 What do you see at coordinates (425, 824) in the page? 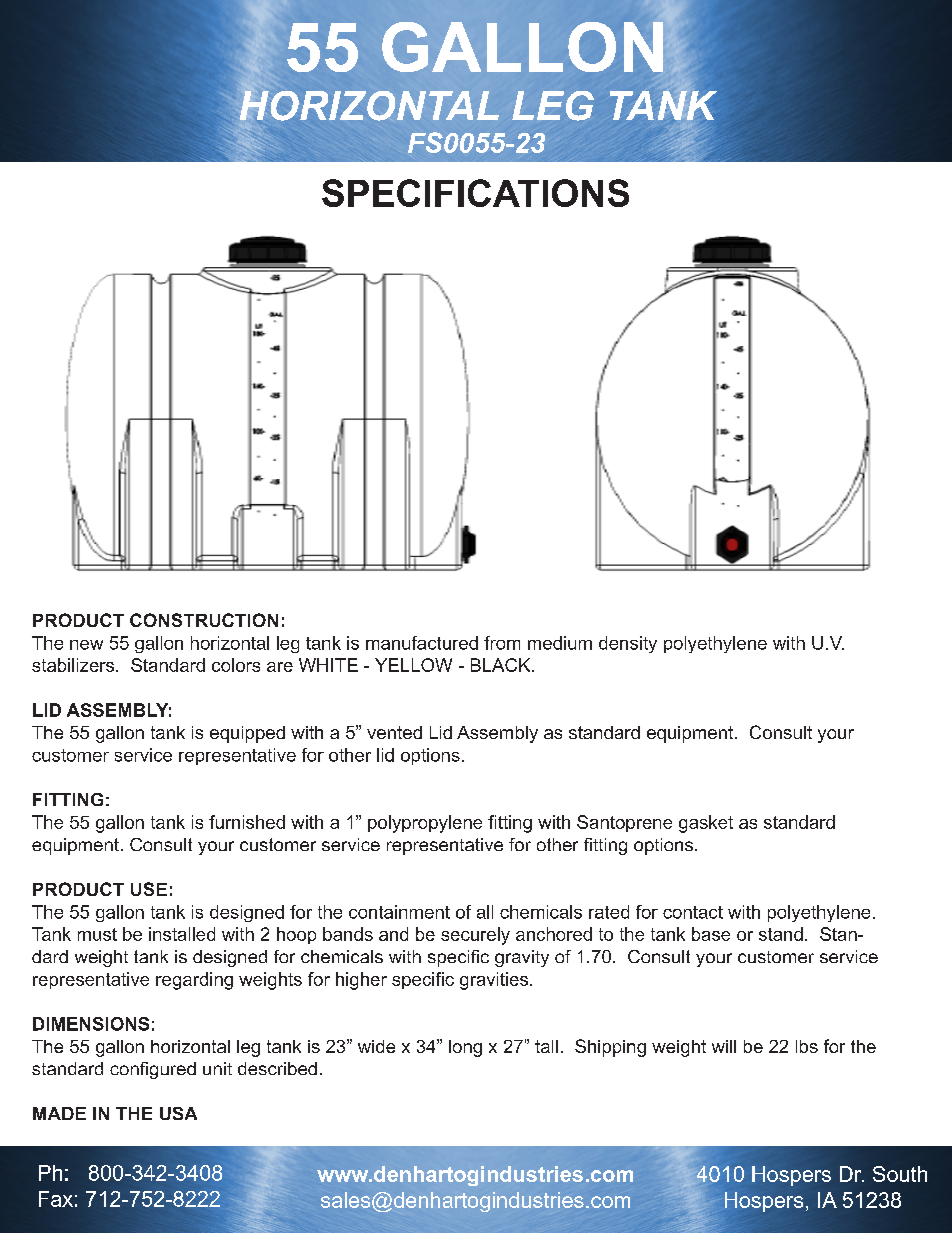
I see `polypropylene` at bounding box center [425, 824].
